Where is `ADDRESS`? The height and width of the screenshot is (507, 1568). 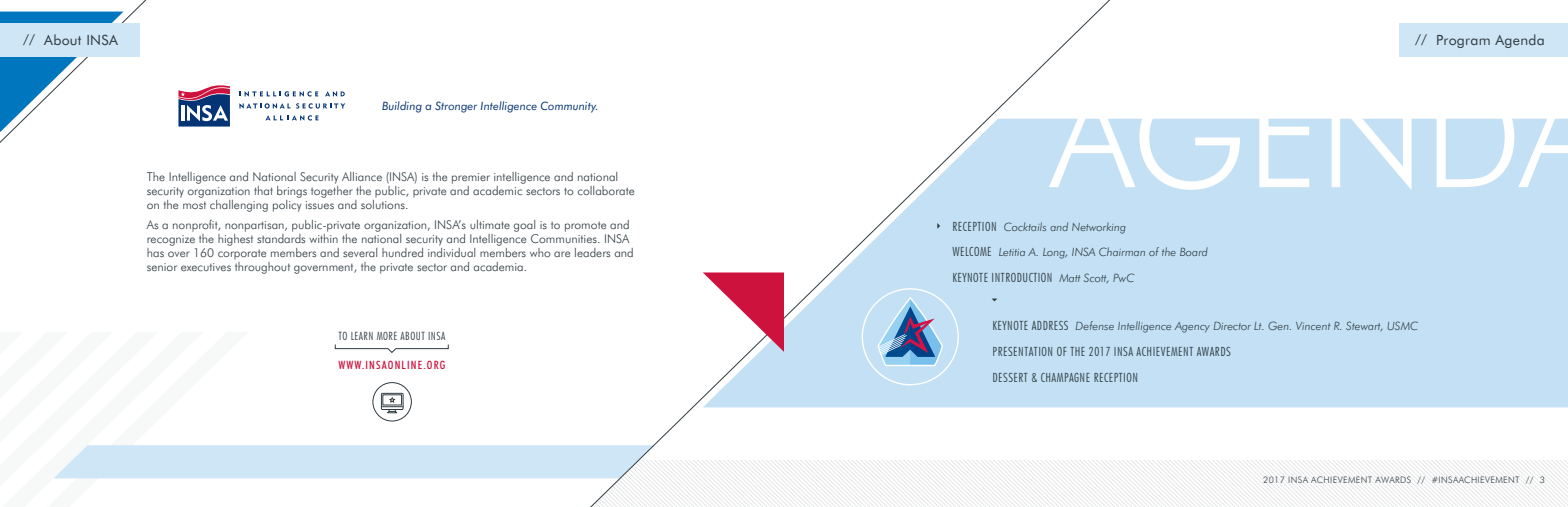
ADDRESS is located at coordinates (1050, 325).
